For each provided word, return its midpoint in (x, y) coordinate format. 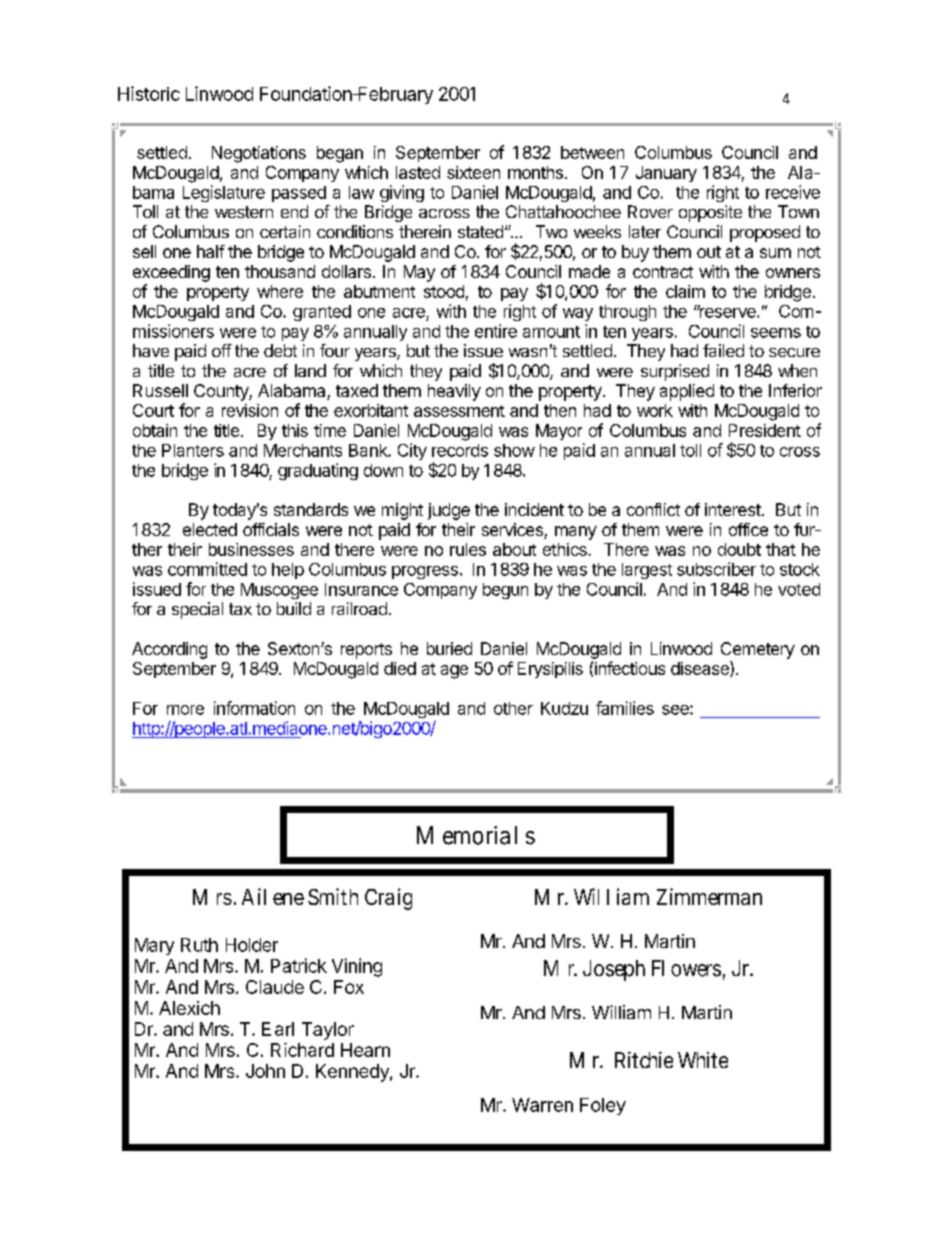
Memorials (476, 835)
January (666, 174)
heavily (454, 392)
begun (505, 591)
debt (280, 350)
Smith (333, 896)
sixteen (473, 172)
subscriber (716, 569)
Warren (542, 1105)
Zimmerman (709, 896)
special (197, 610)
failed (723, 350)
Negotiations (259, 154)
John (265, 1071)
